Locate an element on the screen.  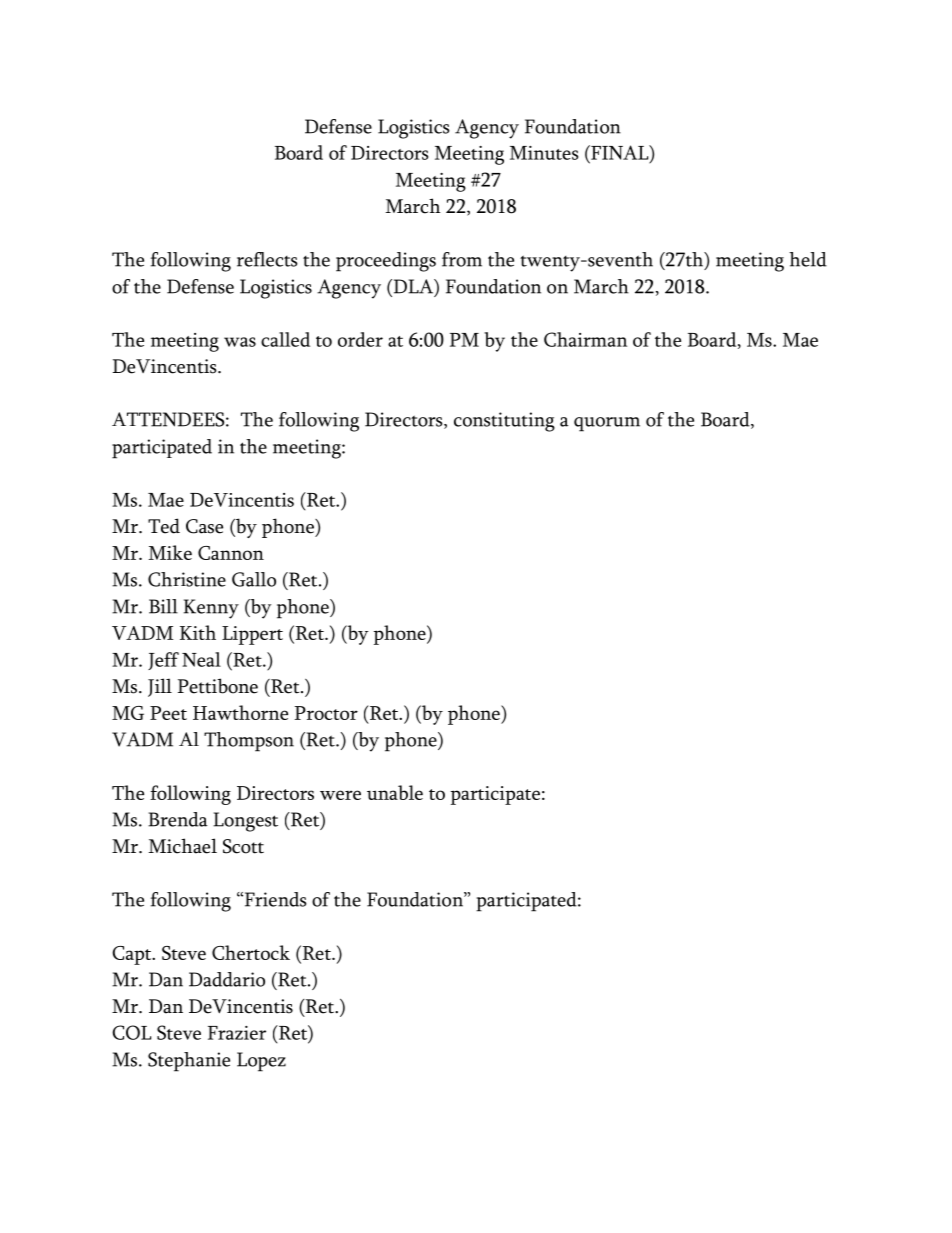
Case is located at coordinates (204, 526).
